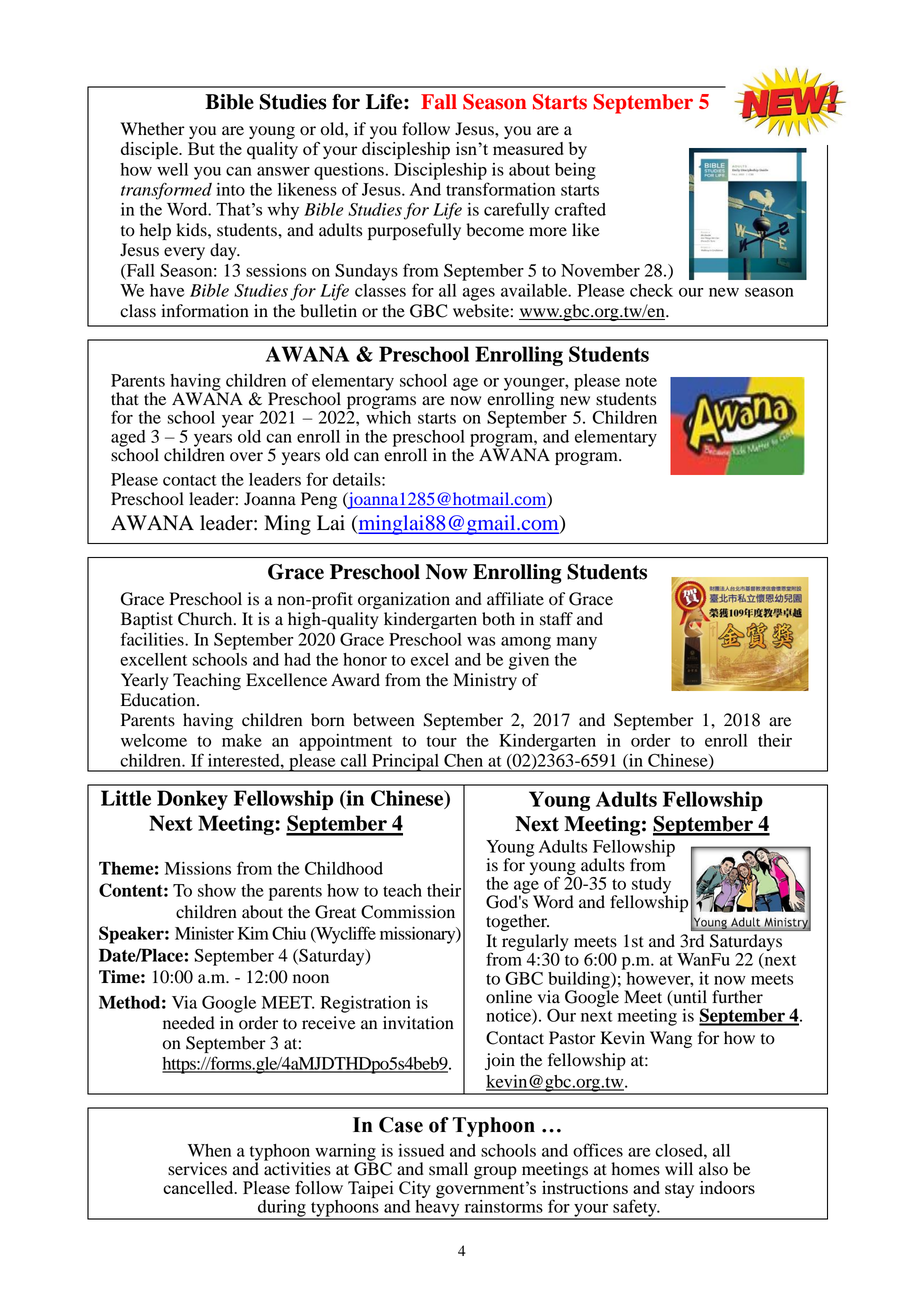 This page has width=924, height=1308. Describe the element at coordinates (500, 189) in the page. I see `transformation` at that location.
